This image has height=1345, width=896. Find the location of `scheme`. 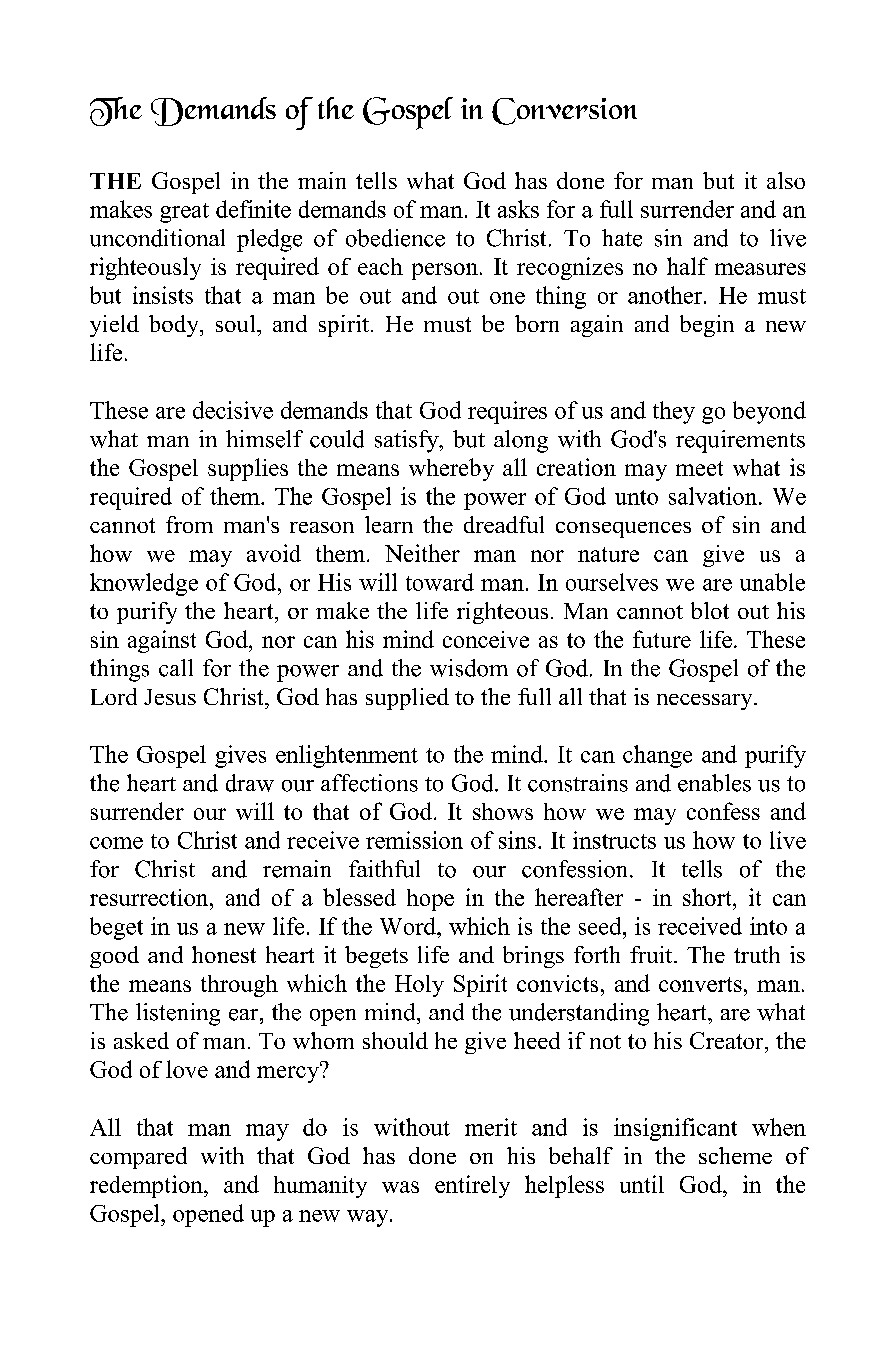

scheme is located at coordinates (735, 1155).
